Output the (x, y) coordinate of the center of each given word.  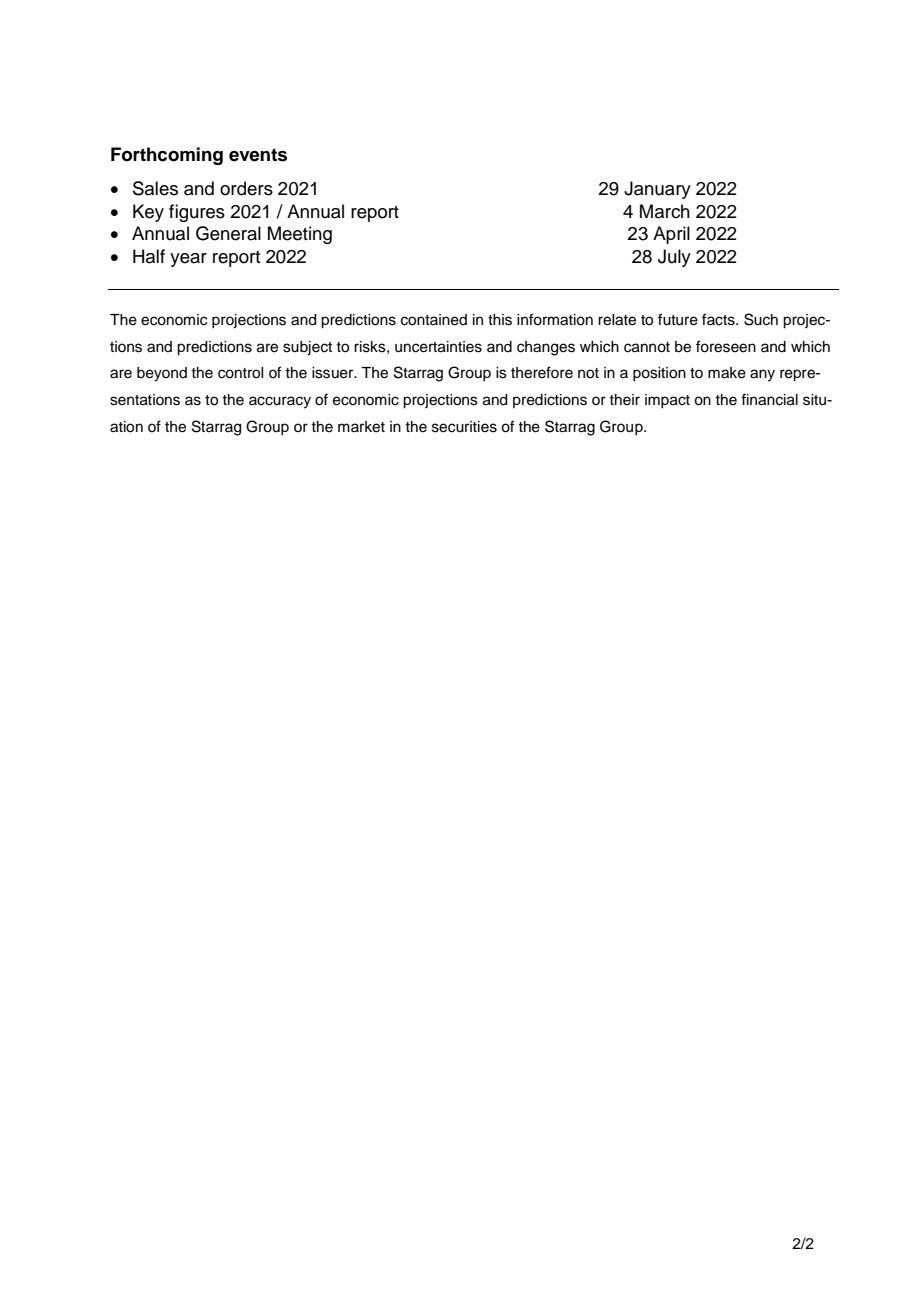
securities (464, 427)
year (188, 260)
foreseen (726, 346)
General (228, 233)
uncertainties (438, 347)
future (678, 319)
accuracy (280, 402)
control (240, 373)
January (657, 190)
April (671, 235)
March (665, 211)
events (258, 155)
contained (434, 320)
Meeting (300, 235)
